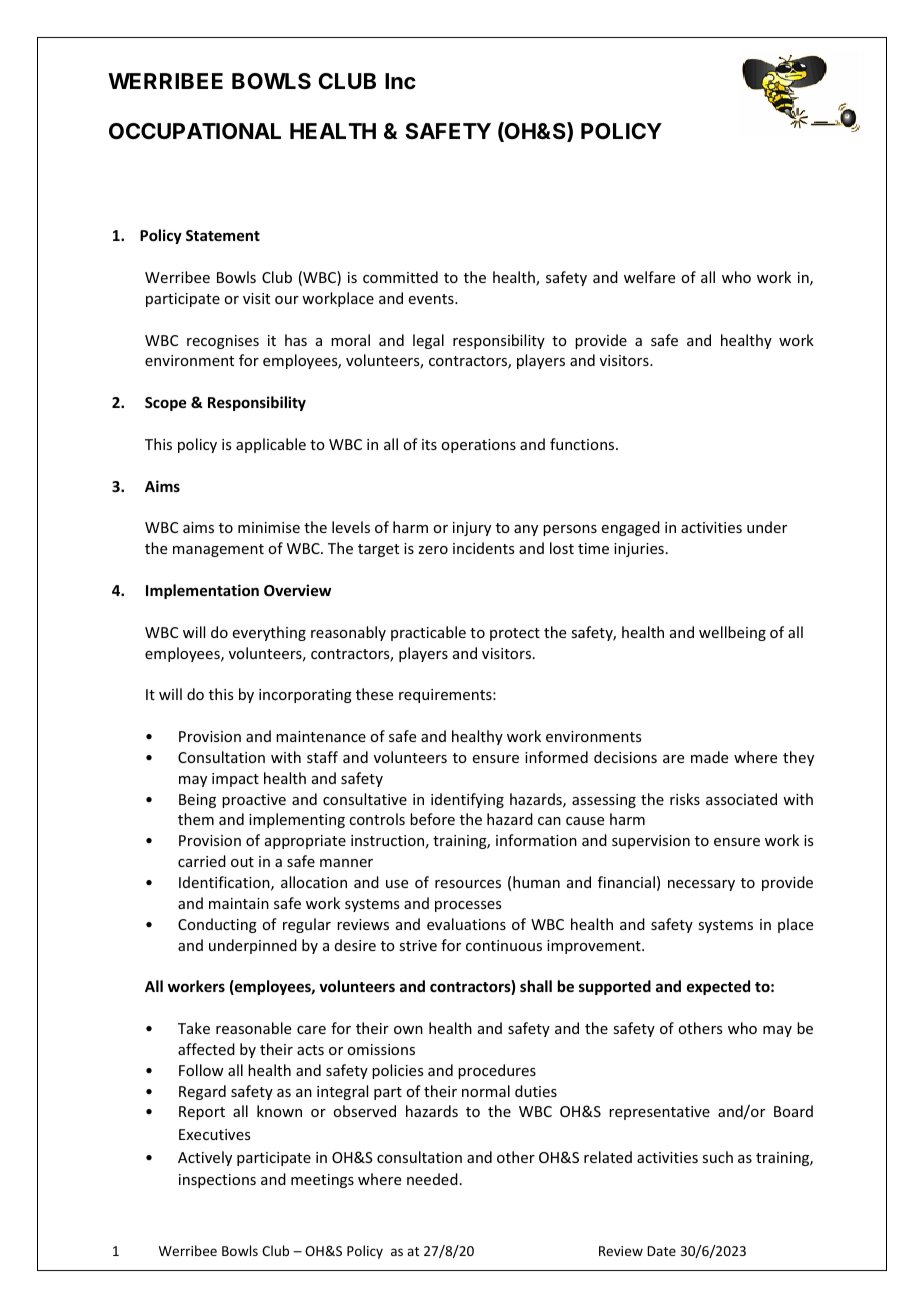 The width and height of the image is (924, 1308). I want to click on committed, so click(400, 277).
